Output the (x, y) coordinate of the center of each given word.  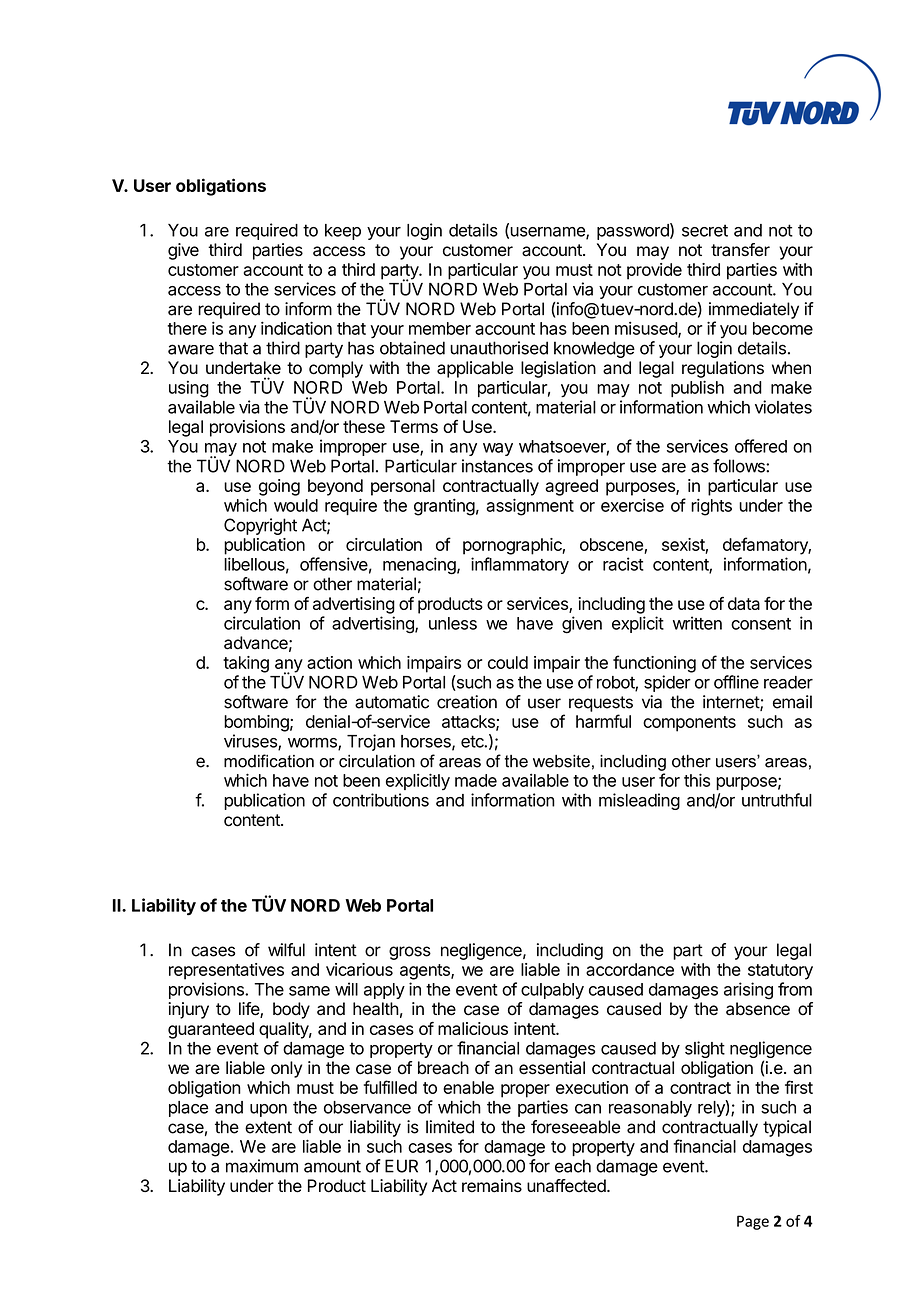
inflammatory (520, 565)
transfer (740, 250)
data (744, 603)
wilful (286, 950)
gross (410, 953)
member (440, 328)
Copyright (260, 526)
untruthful (777, 800)
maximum (262, 1166)
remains (492, 1186)
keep (343, 232)
